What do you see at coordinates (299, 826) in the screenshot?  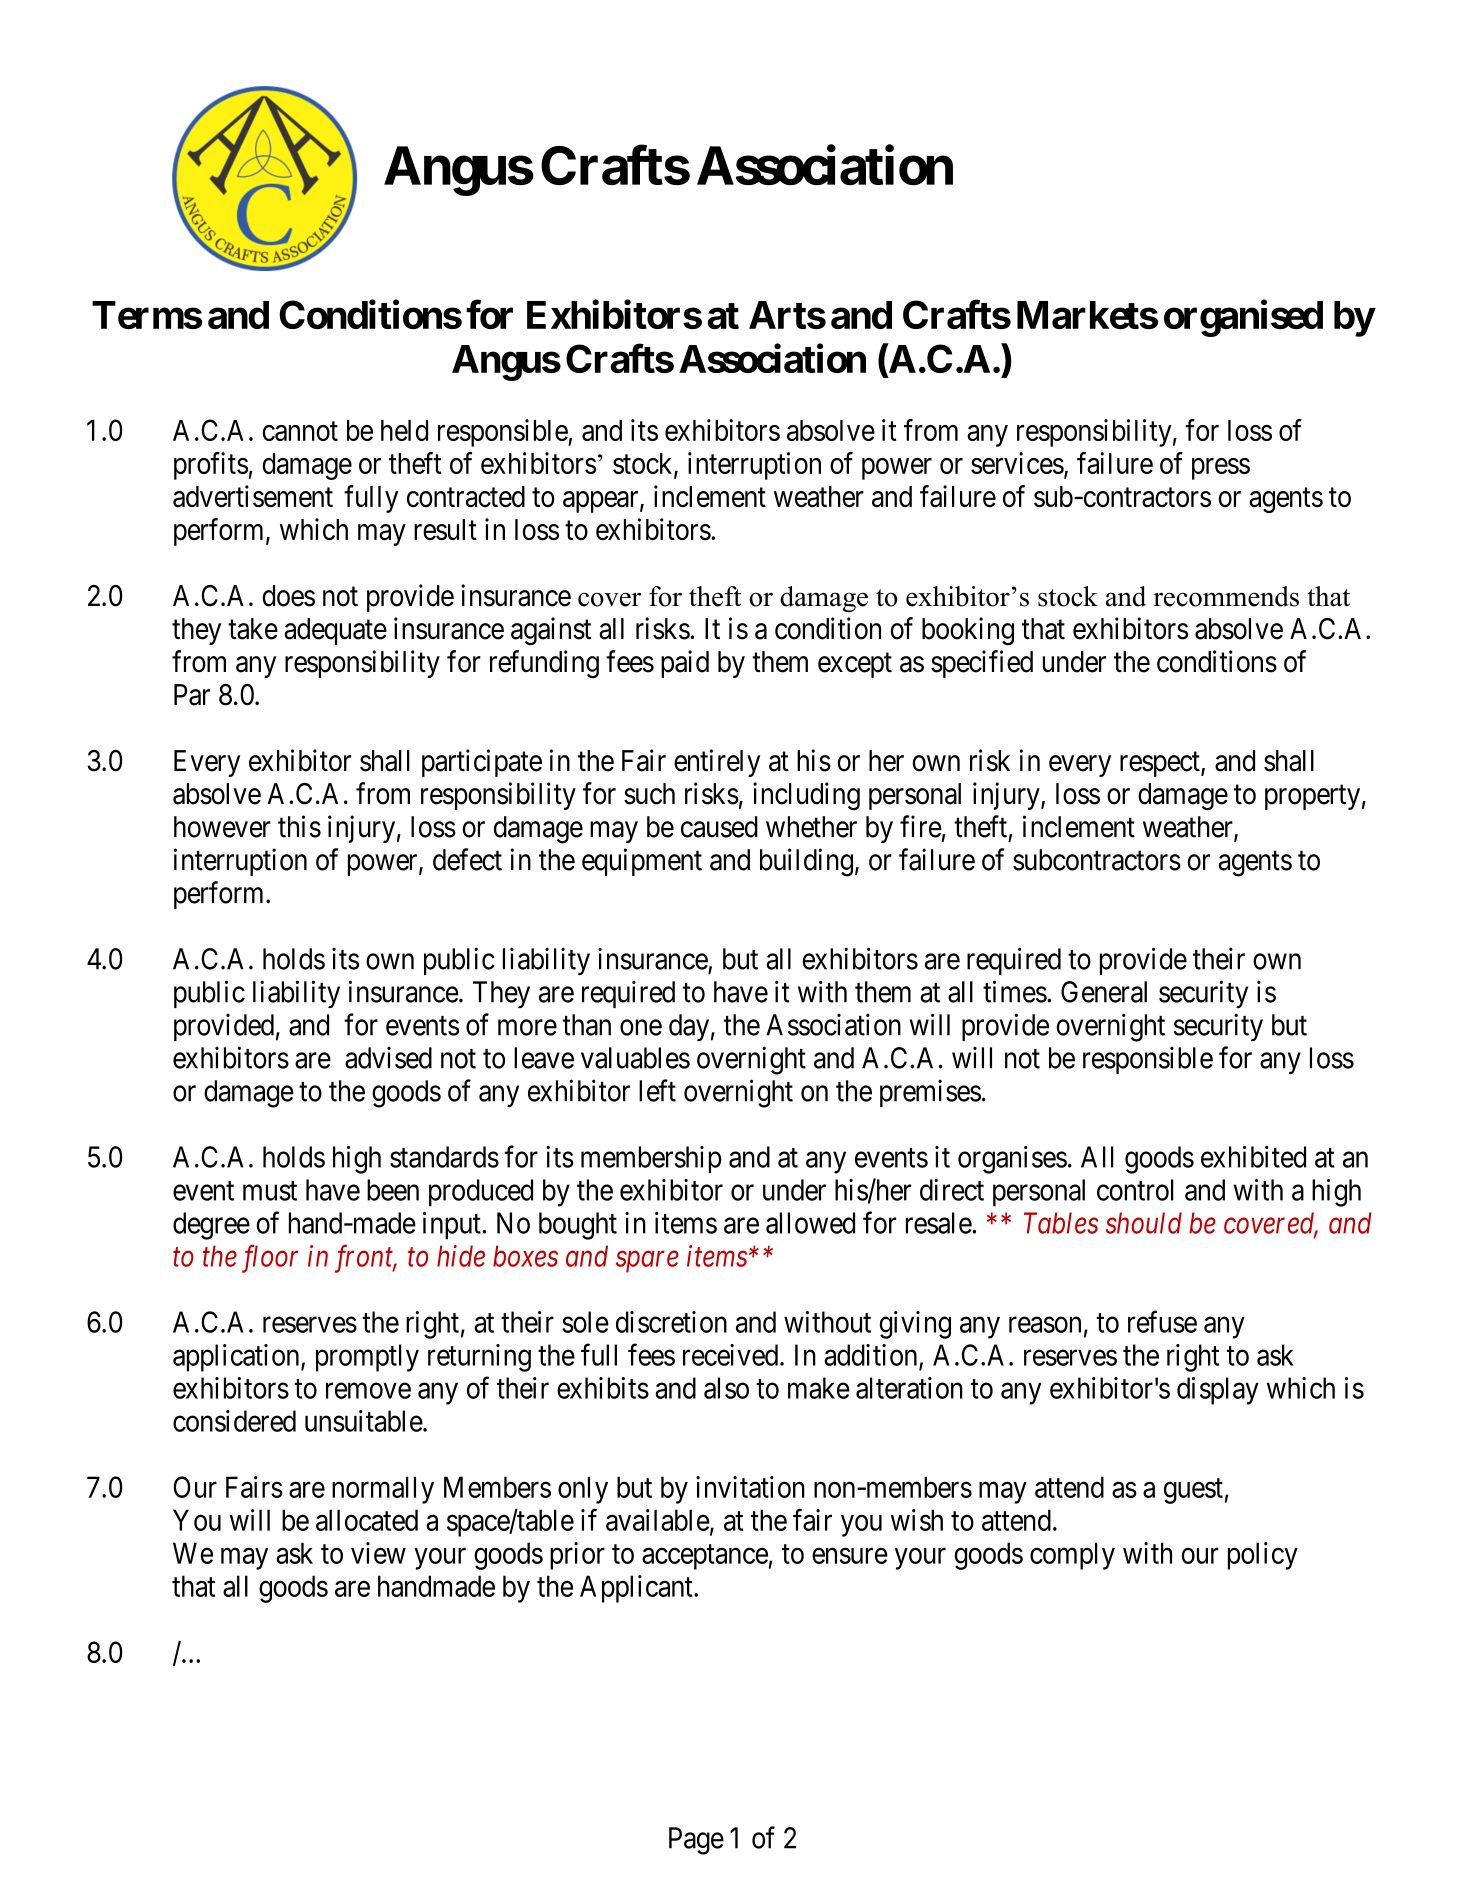 I see `this` at bounding box center [299, 826].
